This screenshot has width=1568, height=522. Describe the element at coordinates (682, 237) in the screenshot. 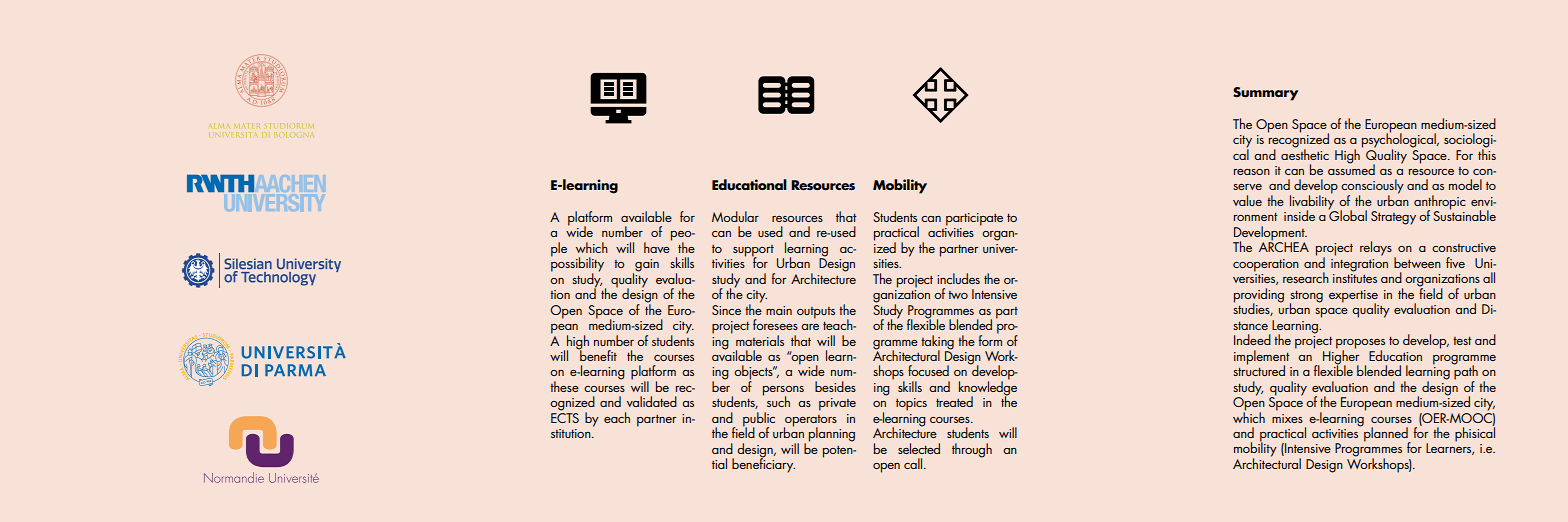

I see `peo` at that location.
